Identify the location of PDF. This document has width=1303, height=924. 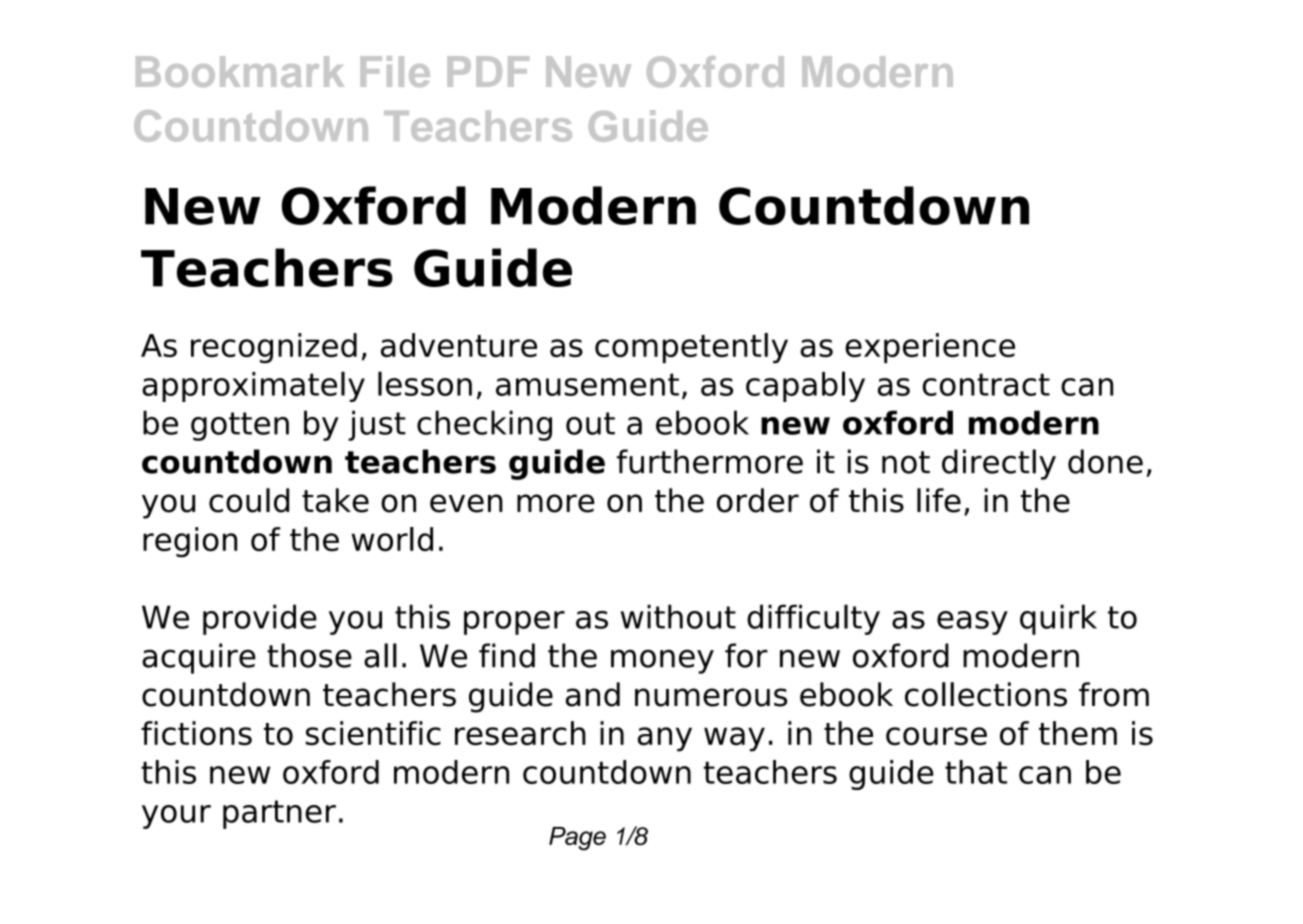
(488, 71).
